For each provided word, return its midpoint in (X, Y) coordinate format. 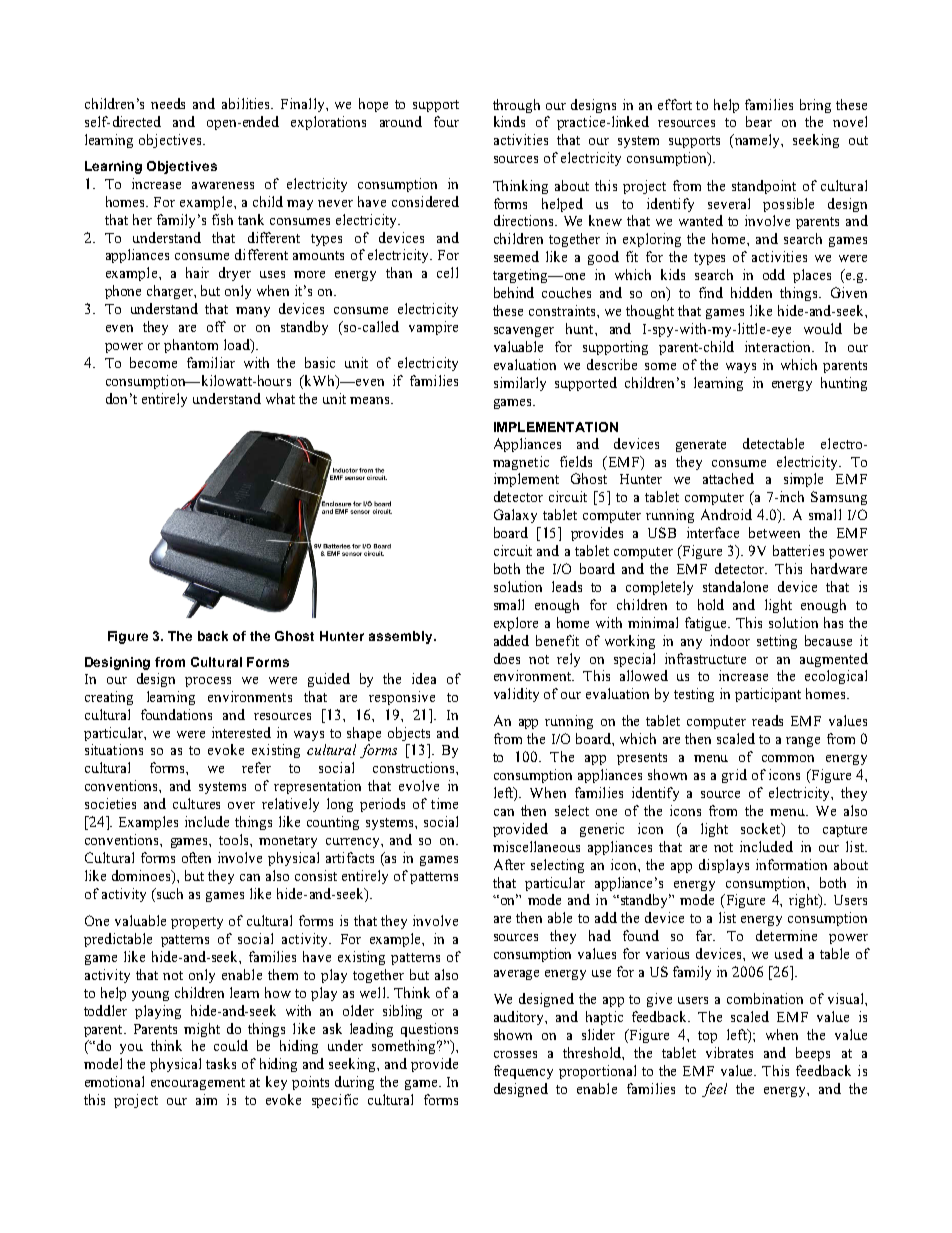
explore (516, 624)
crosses (515, 1054)
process (208, 682)
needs (168, 103)
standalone (735, 586)
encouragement (198, 1084)
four (446, 121)
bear (759, 121)
